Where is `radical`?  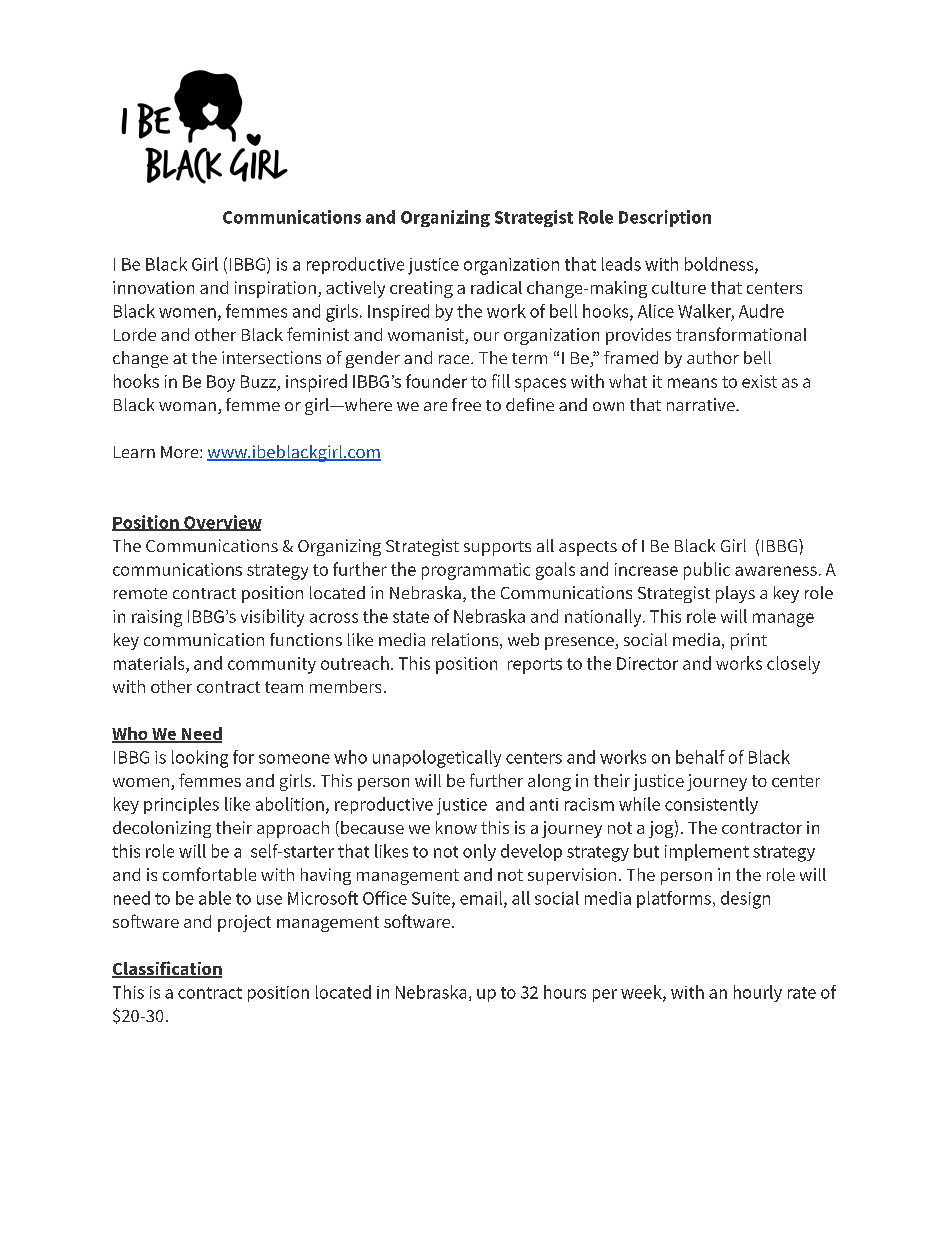
radical is located at coordinates (496, 287).
